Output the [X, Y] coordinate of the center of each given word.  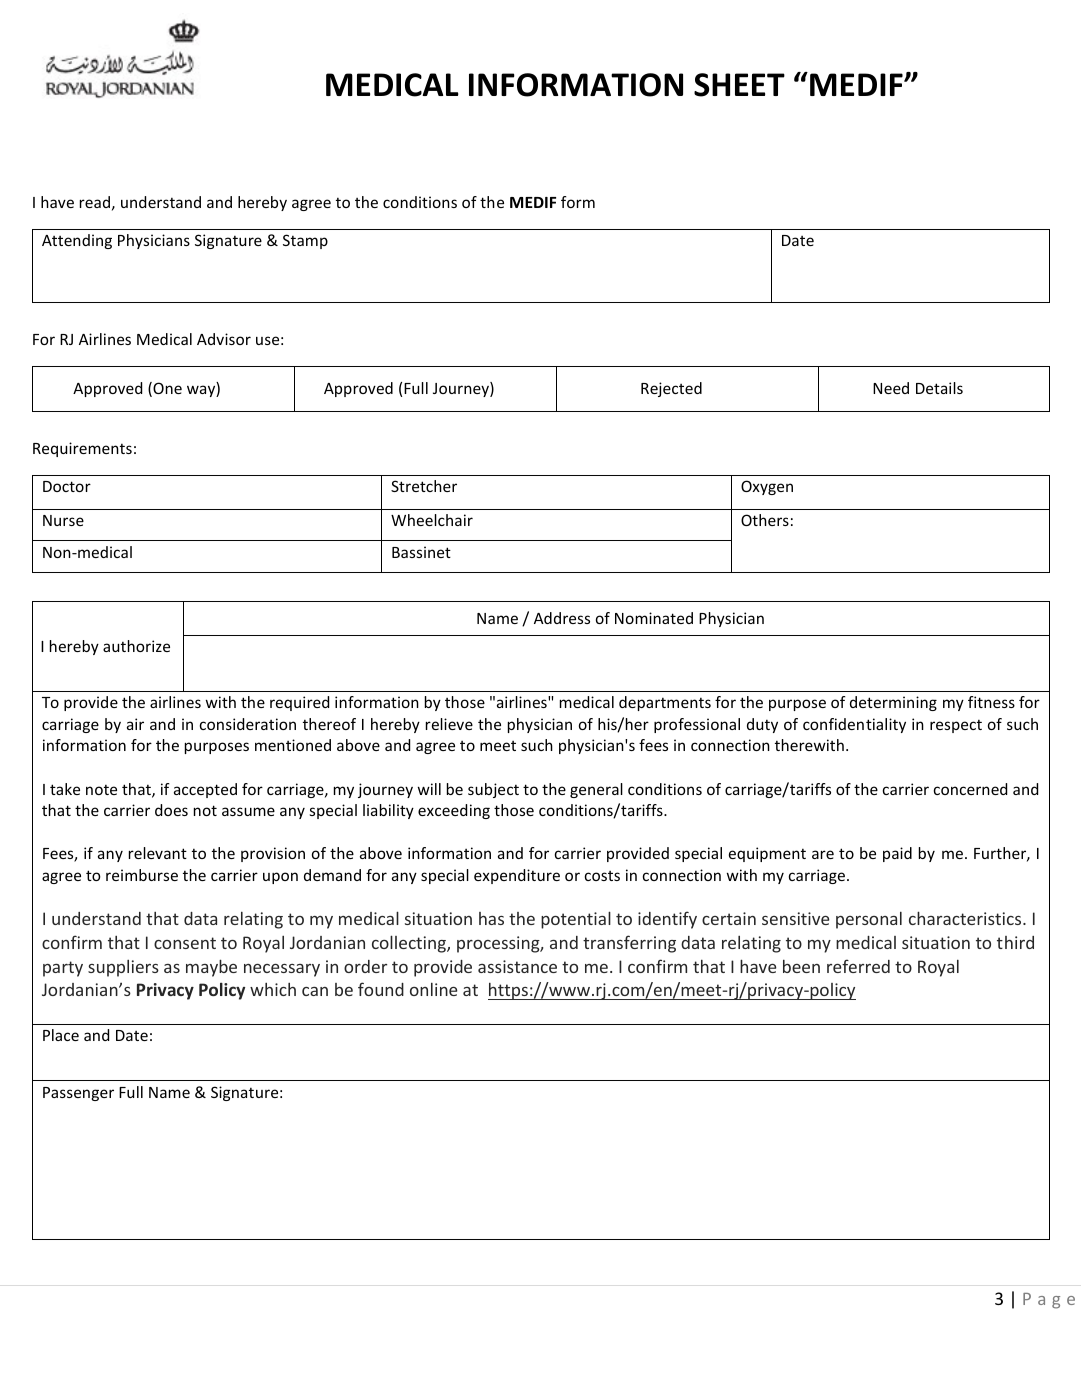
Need [891, 388]
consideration [248, 724]
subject [493, 790]
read [95, 202]
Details [939, 388]
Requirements [82, 449]
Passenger [78, 1094]
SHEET [739, 85]
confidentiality [854, 725]
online [433, 989]
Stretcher [424, 486]
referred [858, 966]
